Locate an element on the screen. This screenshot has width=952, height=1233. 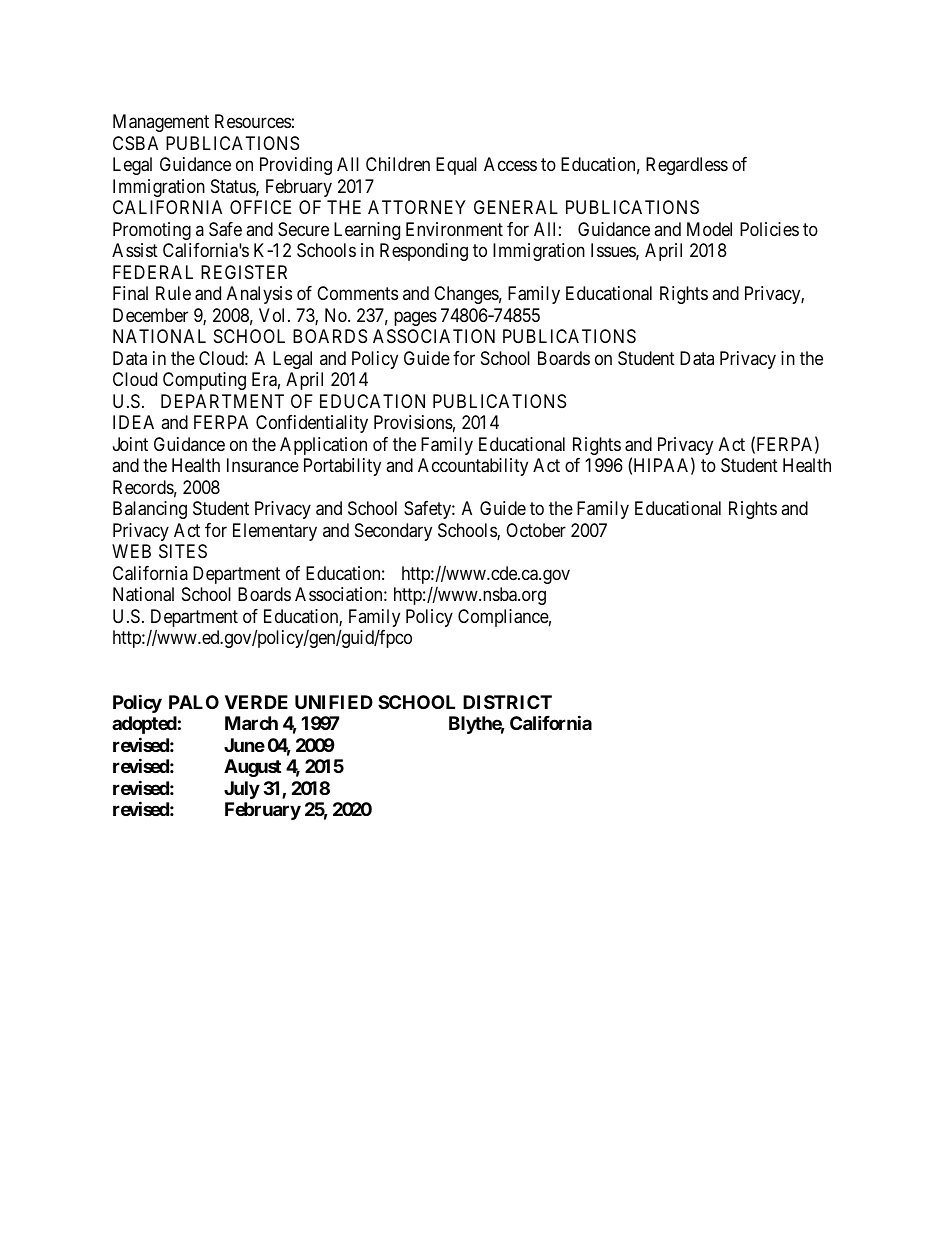
DISTRICT is located at coordinates (507, 702).
